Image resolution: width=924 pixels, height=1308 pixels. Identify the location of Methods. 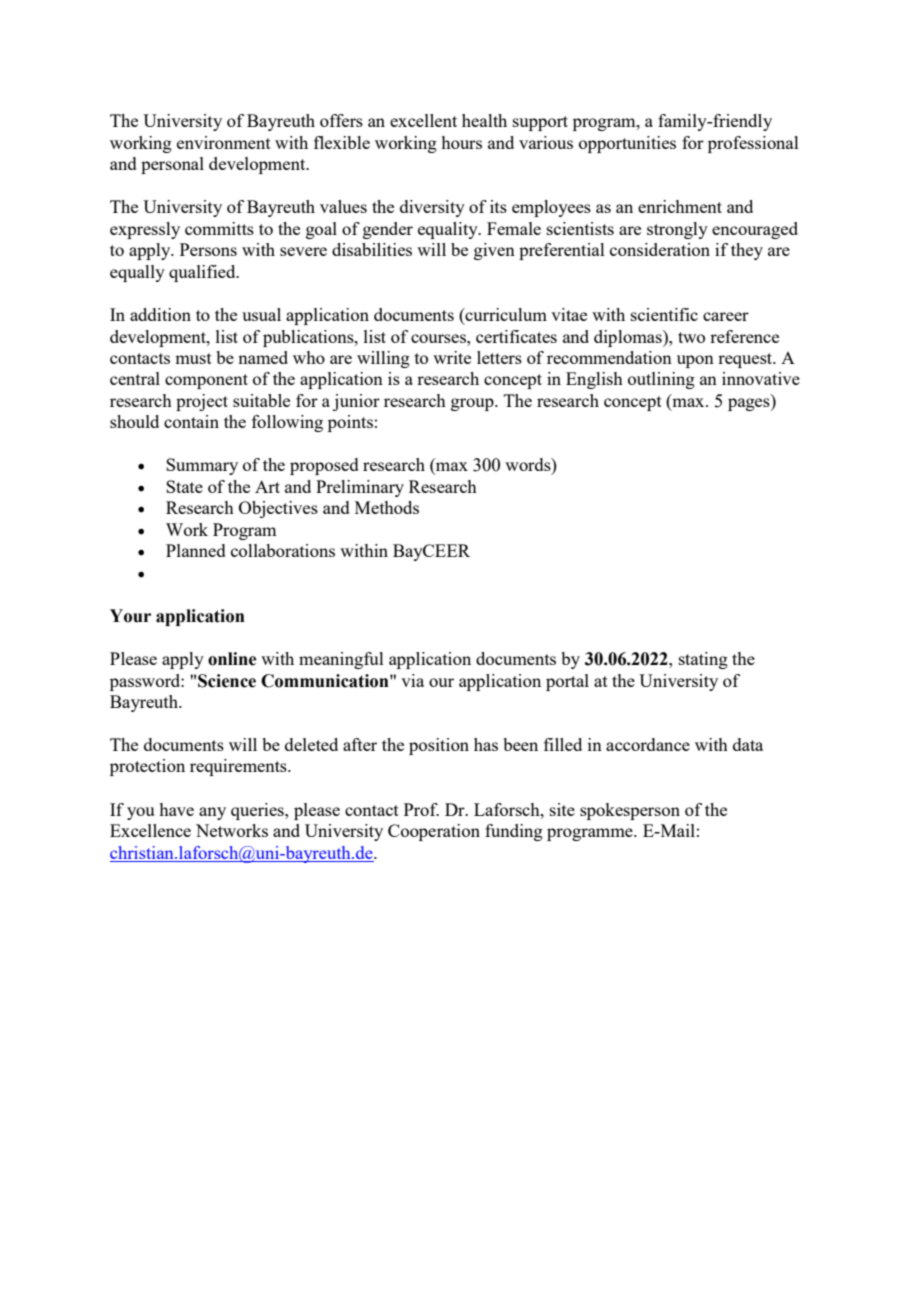
(387, 507).
